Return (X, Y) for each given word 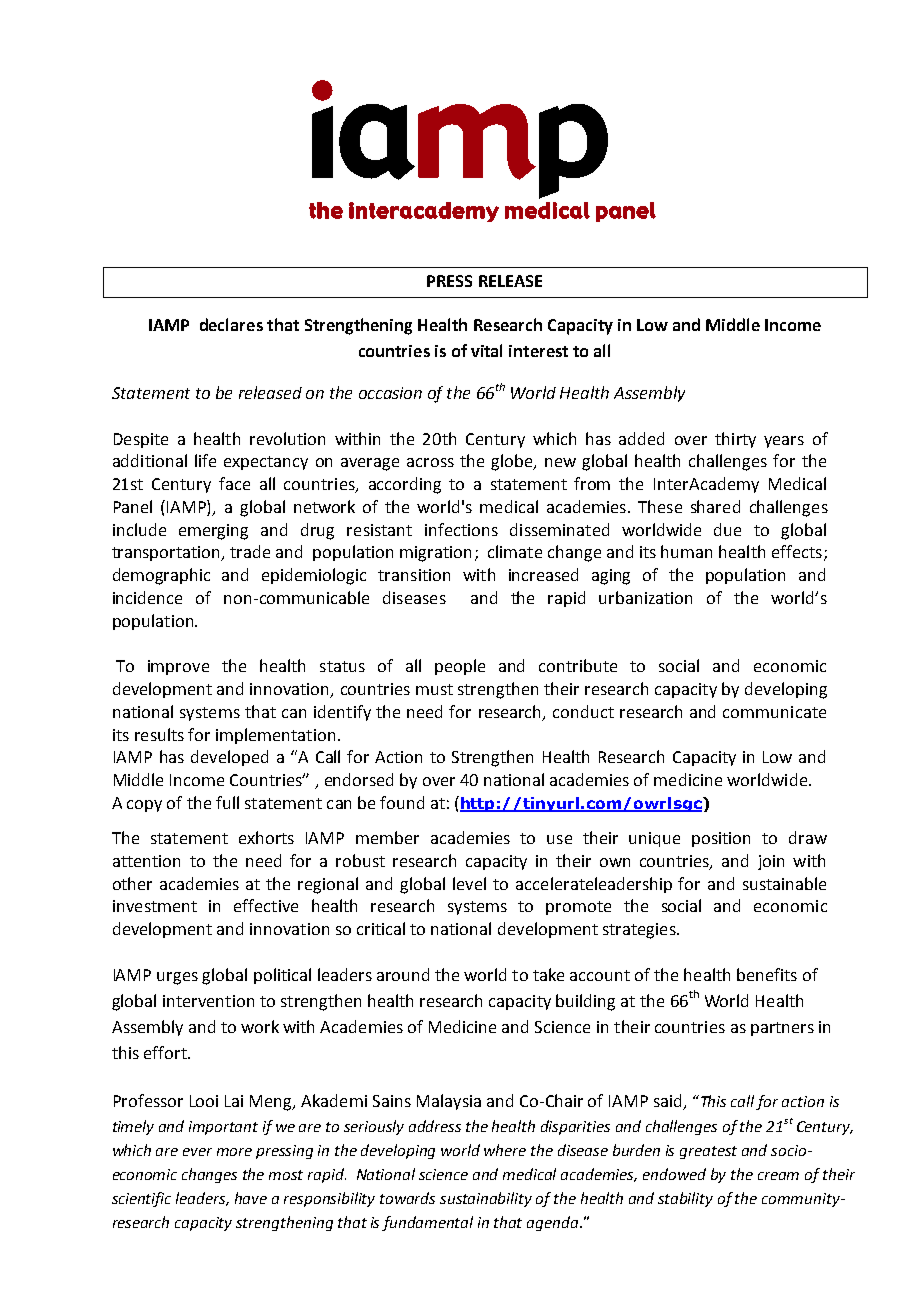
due (727, 529)
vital (486, 350)
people (460, 667)
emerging (213, 532)
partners (782, 1029)
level (469, 883)
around (403, 974)
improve (178, 667)
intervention (208, 1001)
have (251, 1198)
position (721, 839)
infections (461, 529)
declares (231, 324)
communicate (774, 712)
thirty (735, 440)
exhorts (266, 837)
